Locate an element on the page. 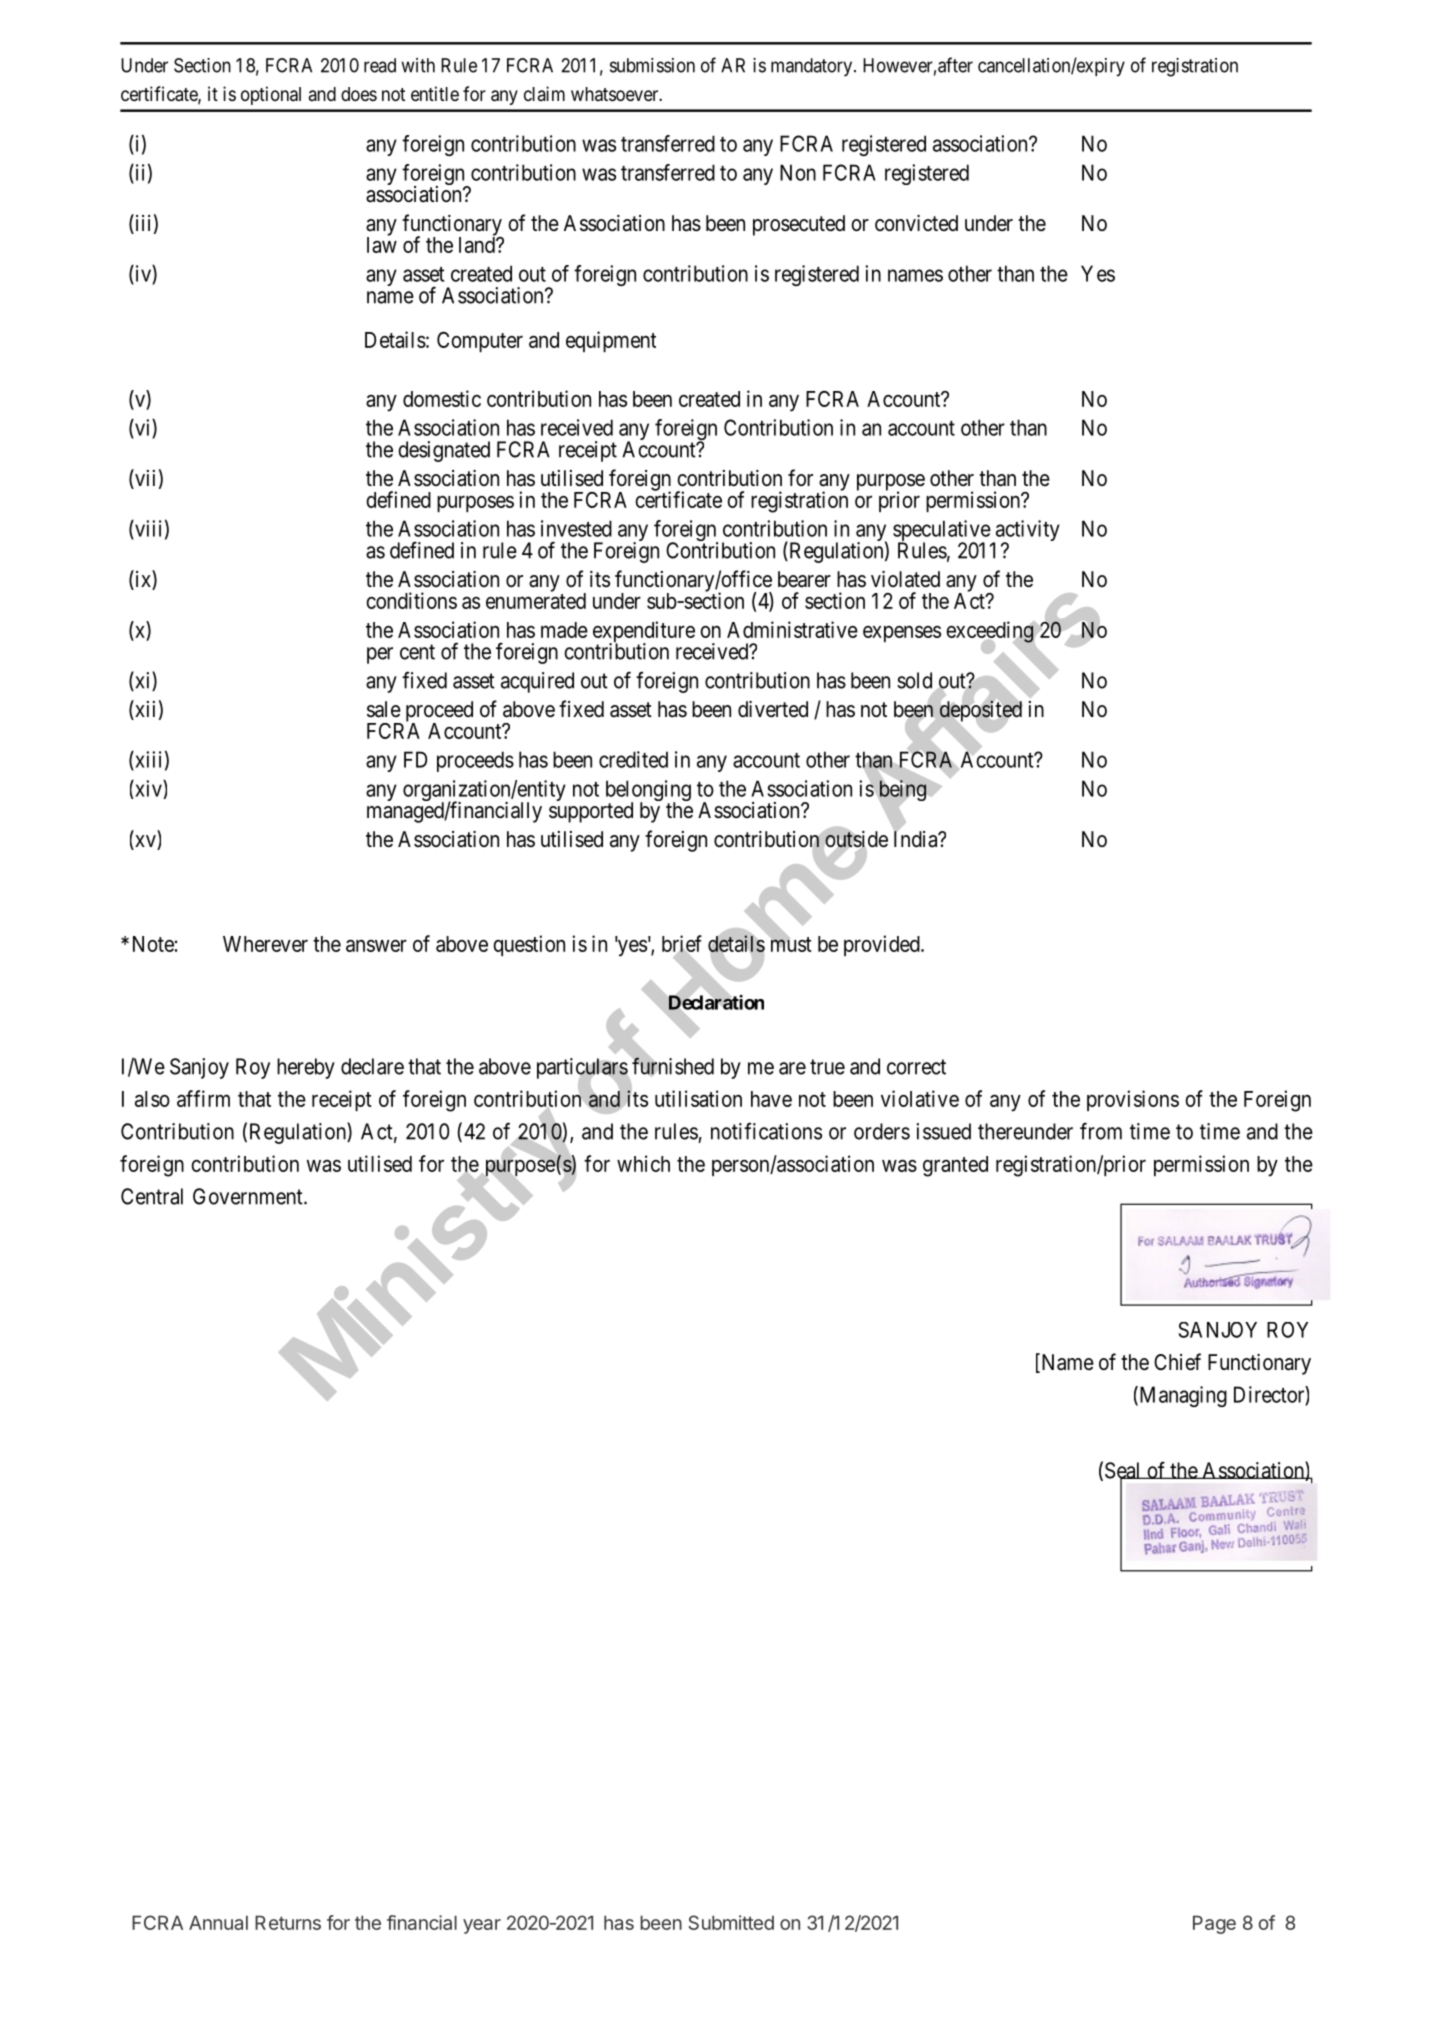 Image resolution: width=1432 pixels, height=2026 pixels. credited is located at coordinates (633, 759).
